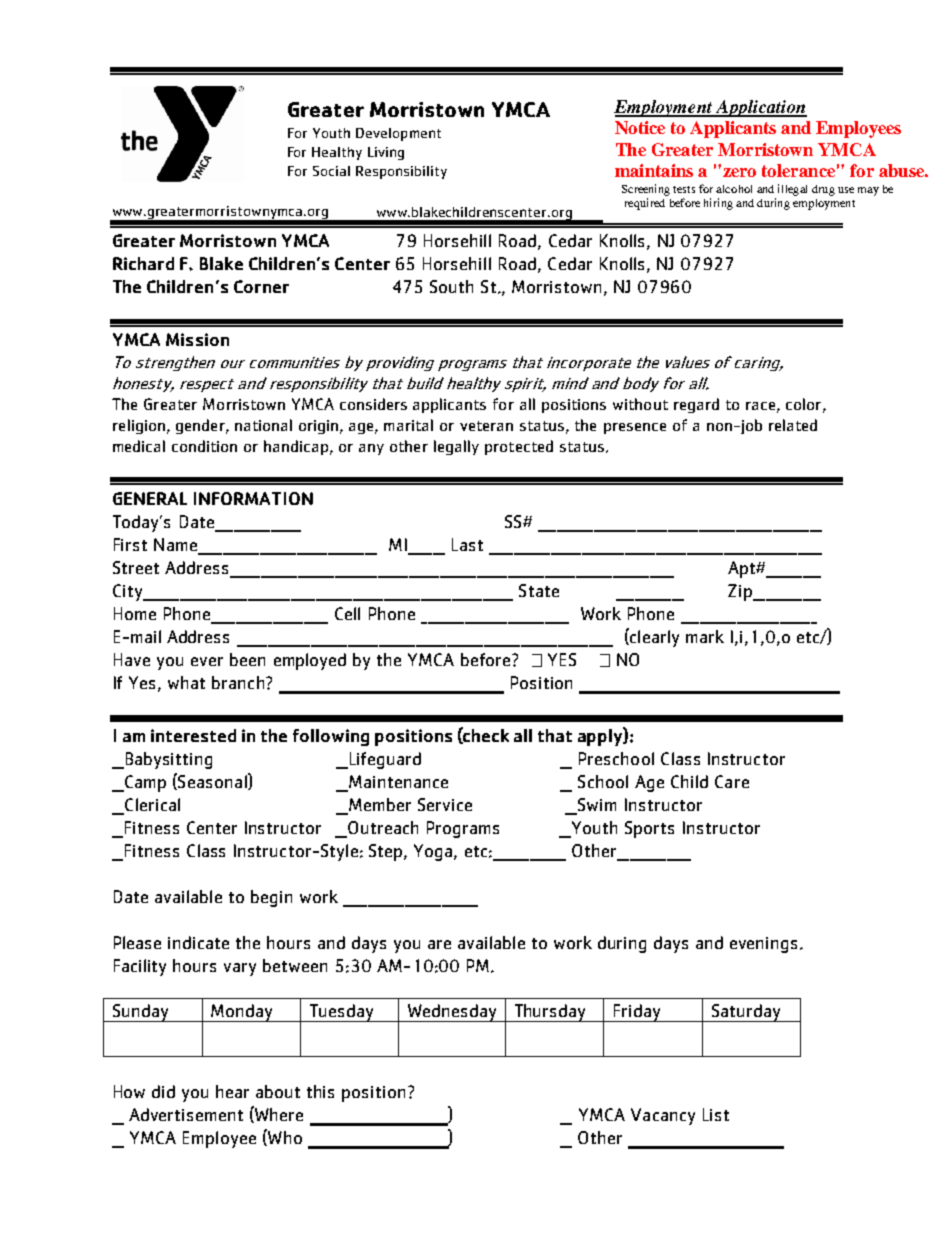  Describe the element at coordinates (732, 781) in the screenshot. I see `Care` at that location.
